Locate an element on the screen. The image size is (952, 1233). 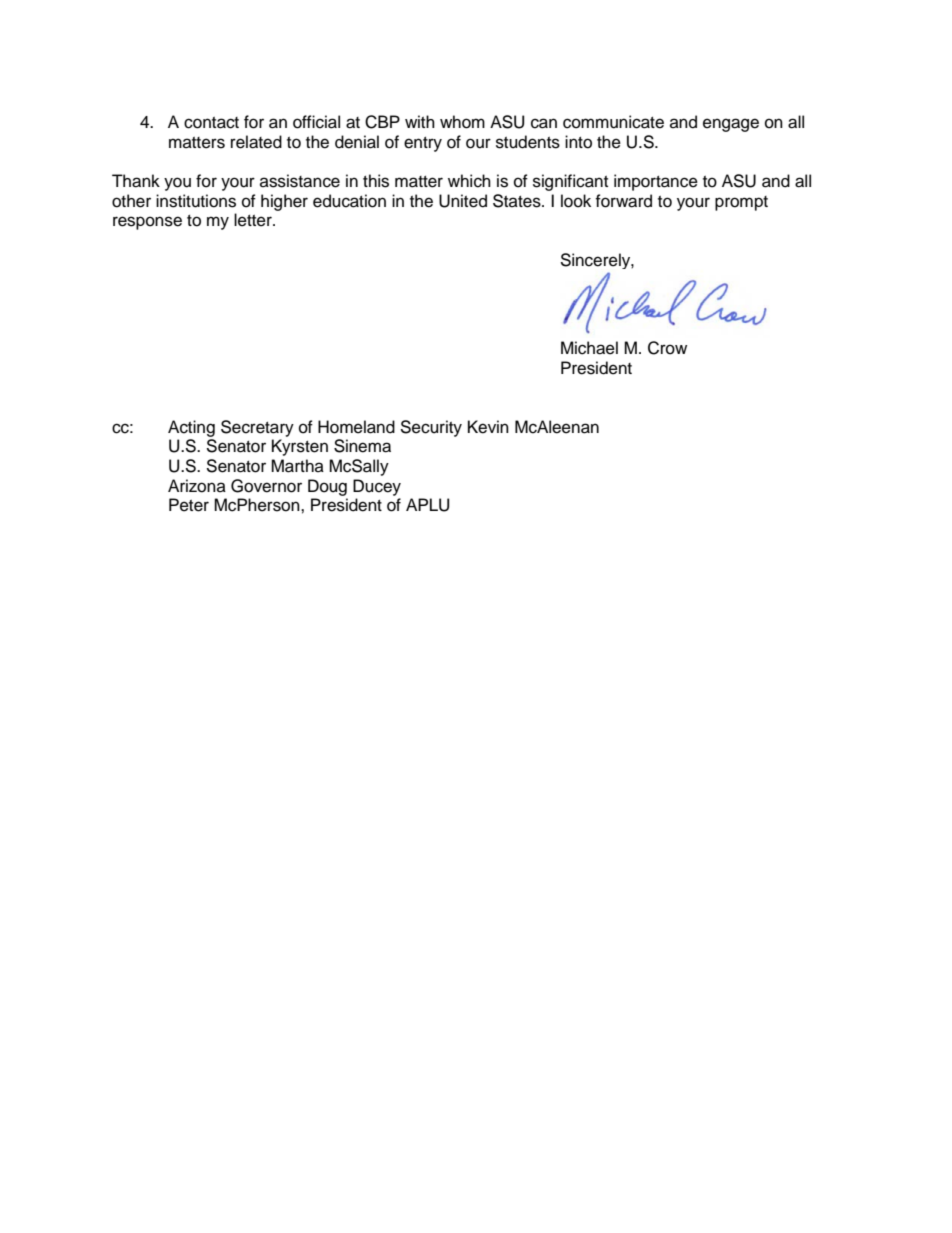
communicate is located at coordinates (613, 122).
